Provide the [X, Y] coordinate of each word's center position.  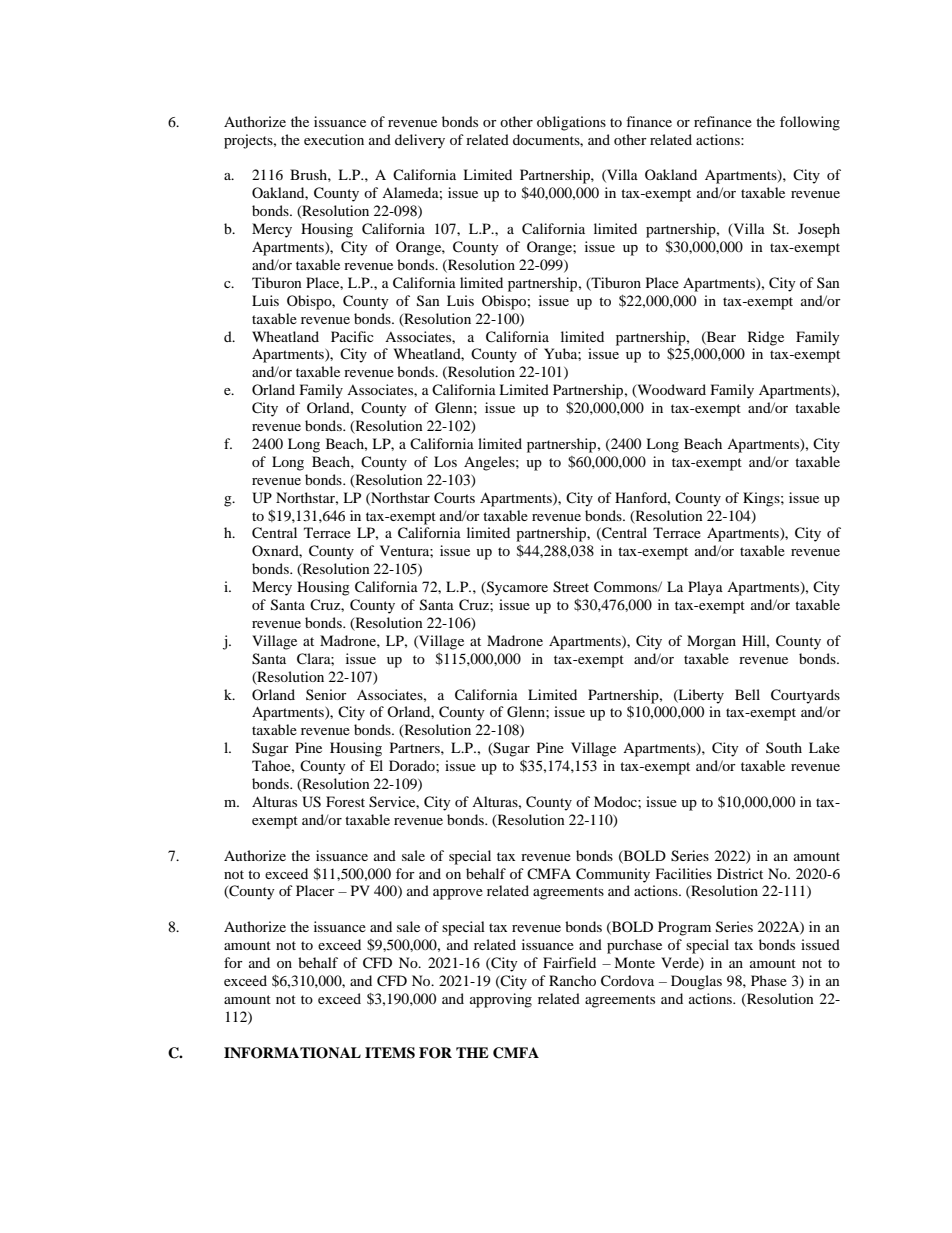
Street [571, 587]
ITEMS [390, 1053]
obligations [571, 123]
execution [334, 139]
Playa [705, 588]
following [810, 123]
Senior [326, 694]
